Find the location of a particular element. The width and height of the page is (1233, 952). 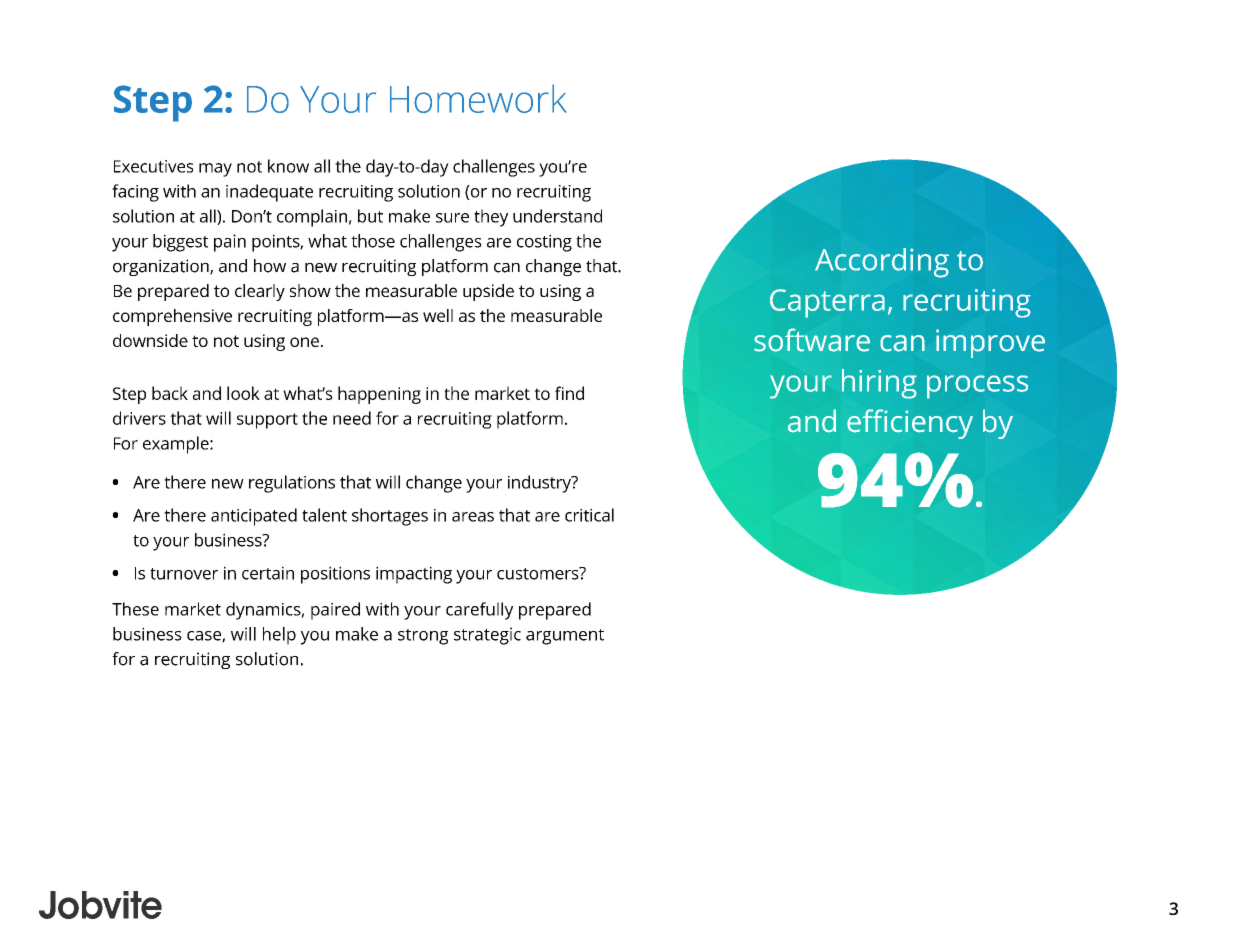

Homework is located at coordinates (478, 98).
